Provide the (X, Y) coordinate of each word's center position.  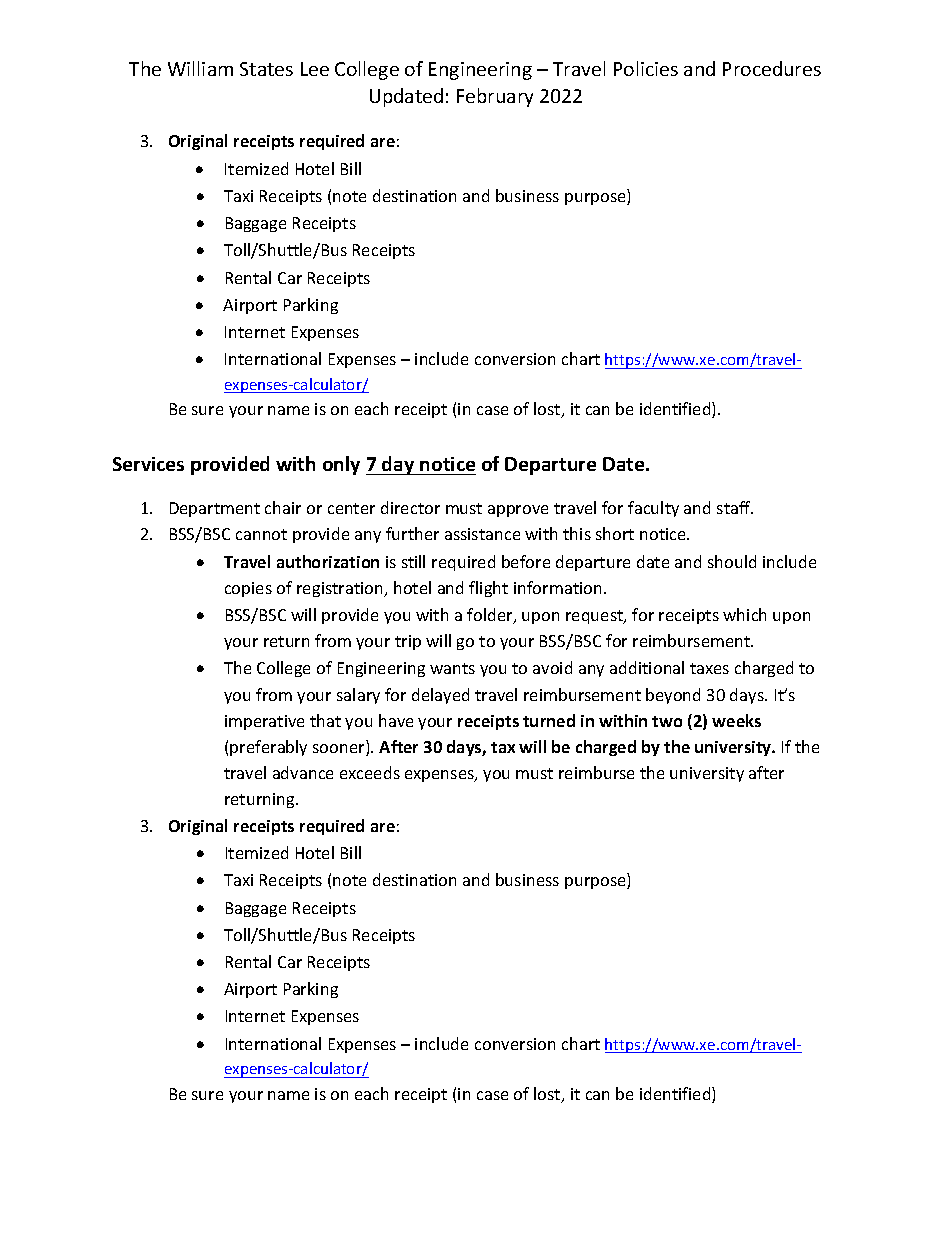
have (396, 720)
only (341, 465)
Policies (646, 68)
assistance (482, 534)
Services (148, 464)
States (266, 69)
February (495, 97)
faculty (653, 509)
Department (215, 509)
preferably (268, 748)
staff (735, 507)
